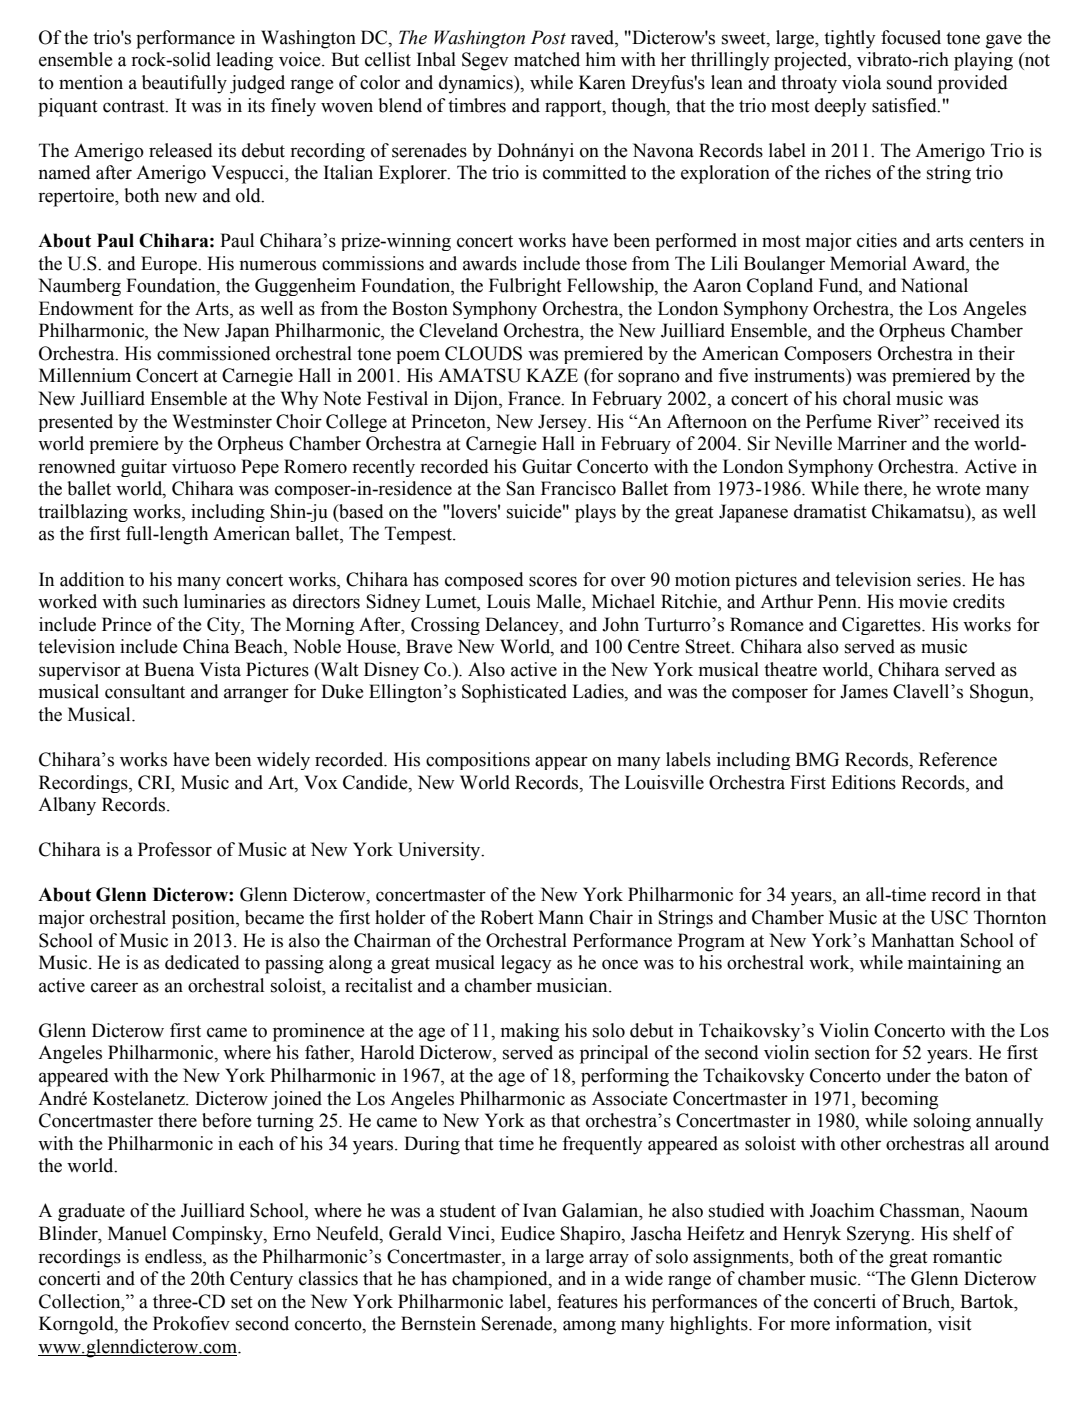 The width and height of the screenshot is (1092, 1413). What do you see at coordinates (955, 1323) in the screenshot?
I see `visit` at bounding box center [955, 1323].
